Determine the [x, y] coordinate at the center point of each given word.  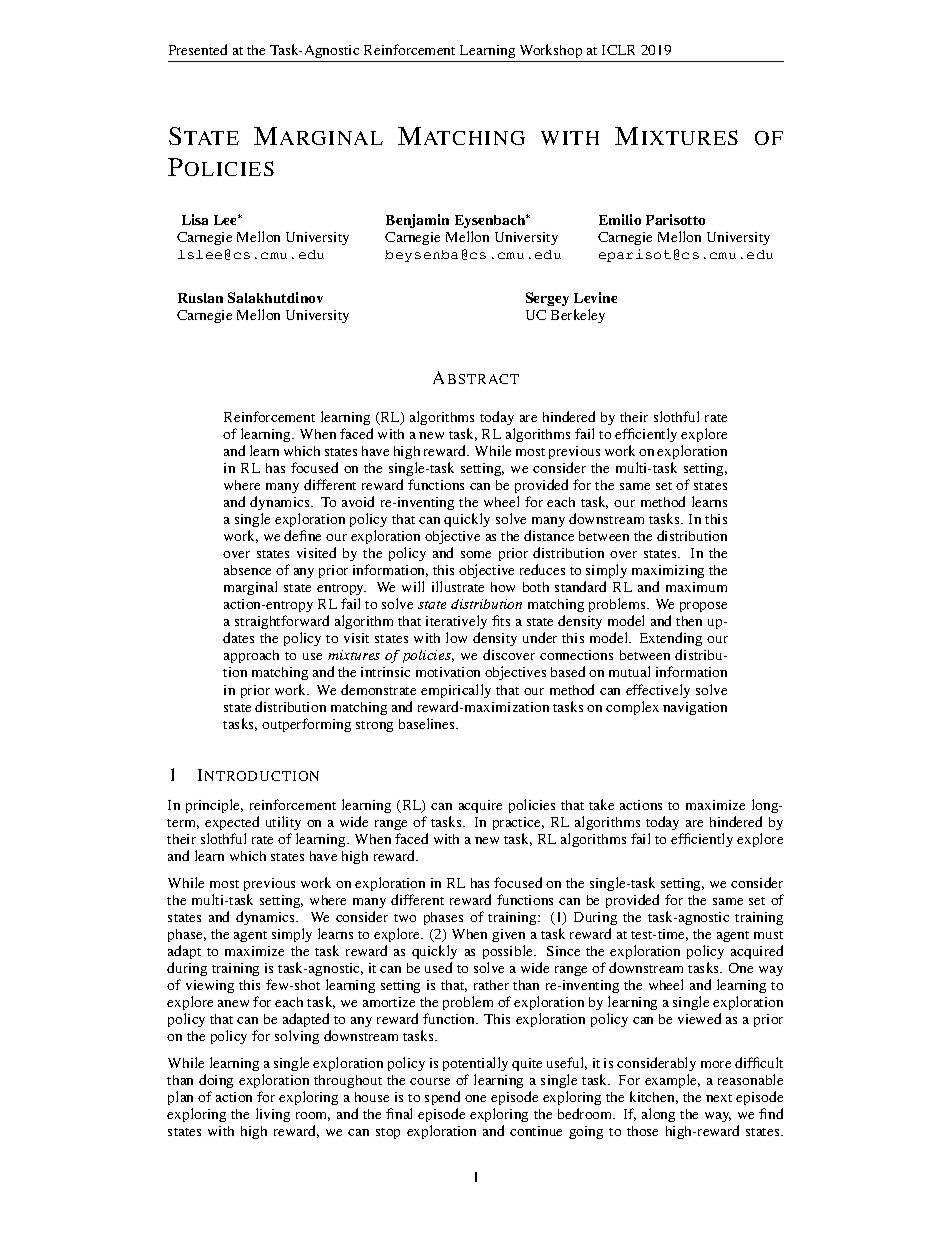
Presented [198, 49]
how [503, 587]
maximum [696, 587]
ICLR [618, 50]
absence [247, 570]
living [273, 1115]
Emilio [620, 219]
